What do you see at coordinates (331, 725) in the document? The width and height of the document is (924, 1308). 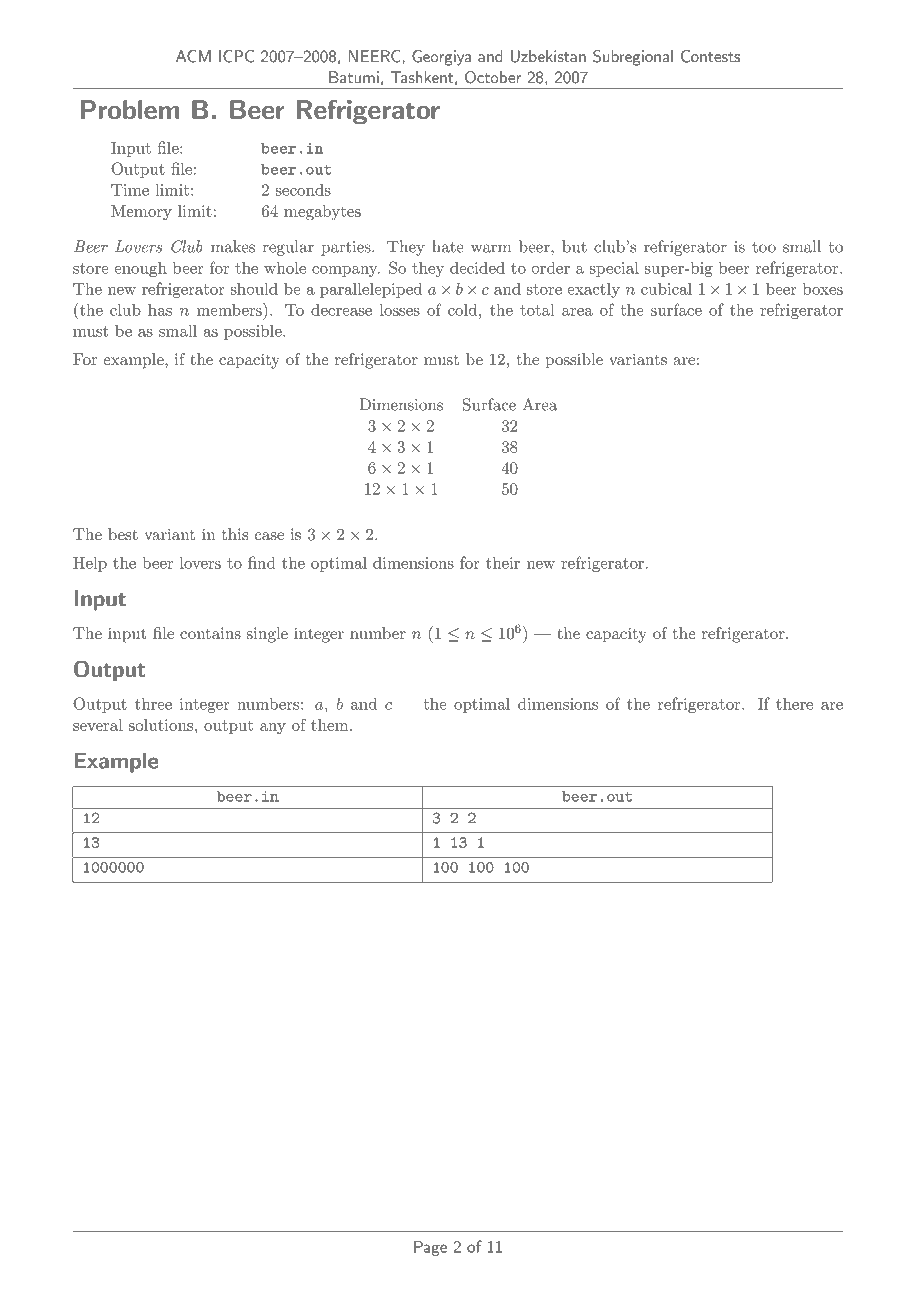 I see `them` at bounding box center [331, 725].
